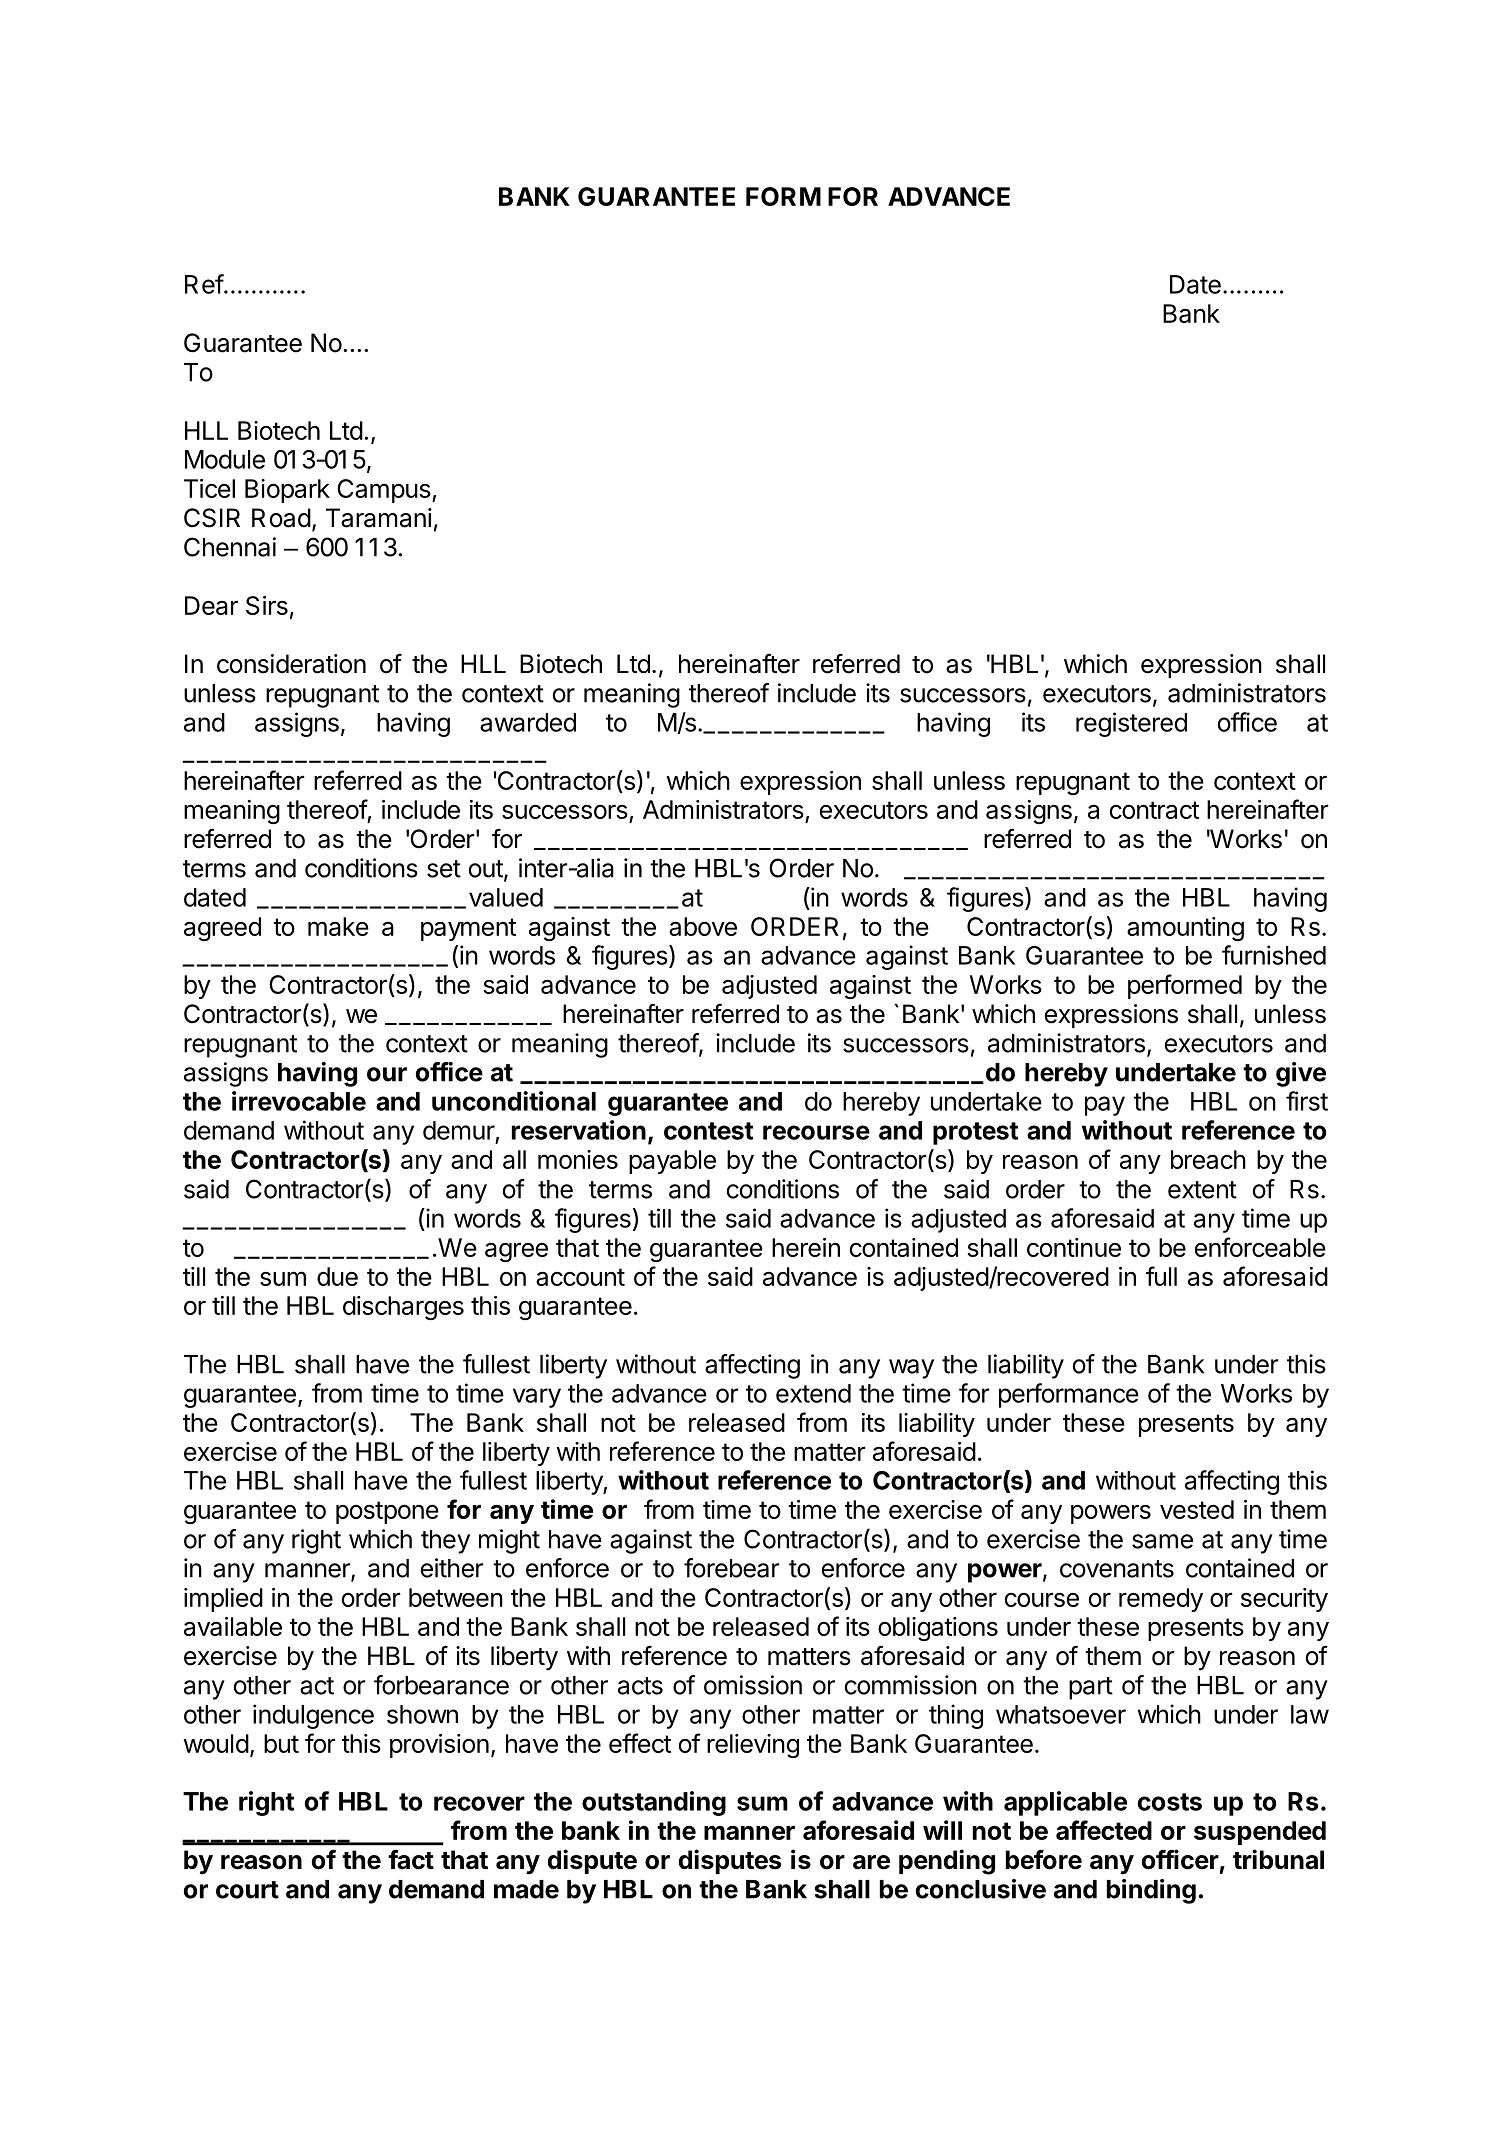 The width and height of the screenshot is (1510, 2136). I want to click on registered, so click(1131, 724).
